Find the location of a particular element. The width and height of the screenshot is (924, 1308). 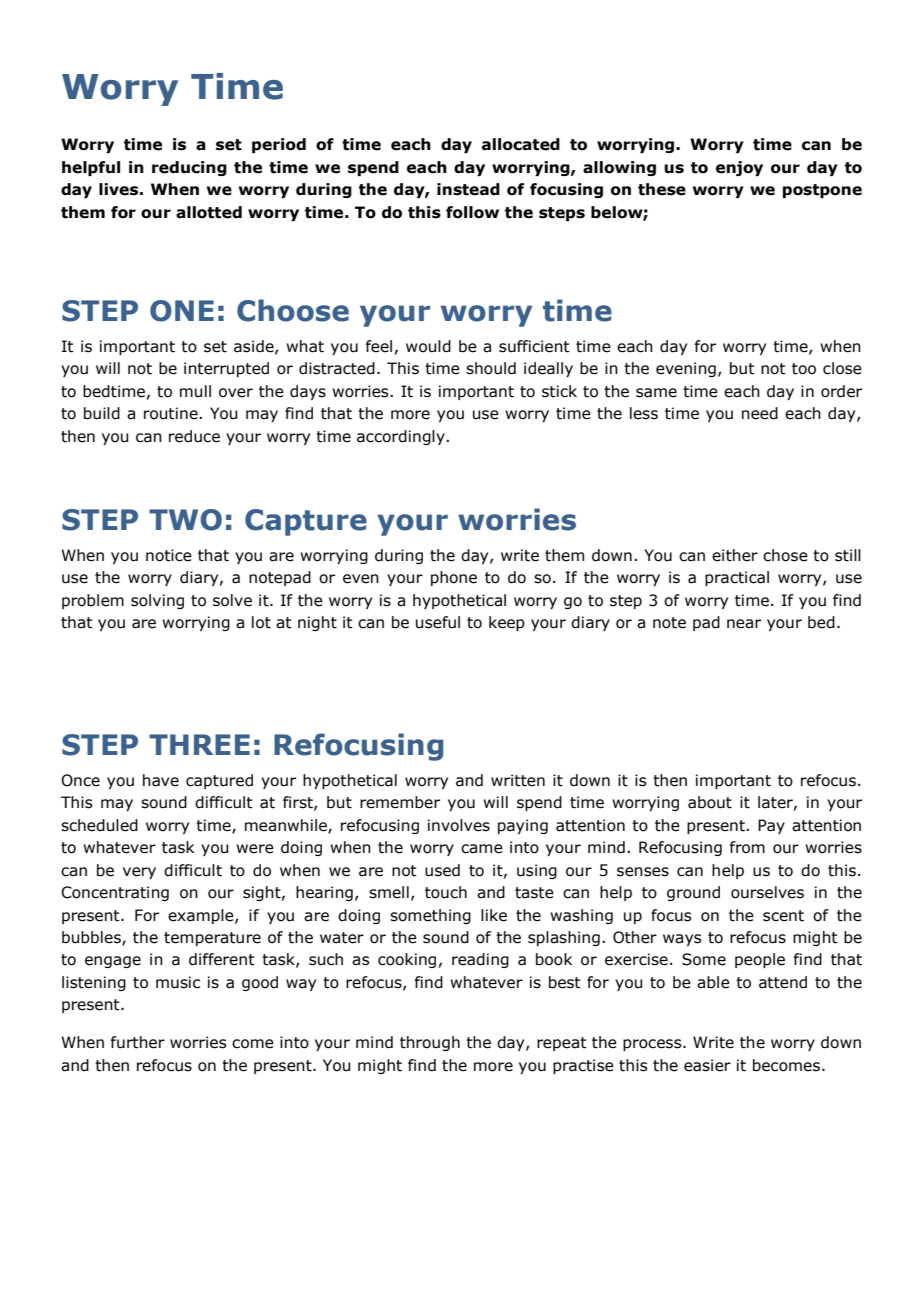

useful is located at coordinates (438, 622).
